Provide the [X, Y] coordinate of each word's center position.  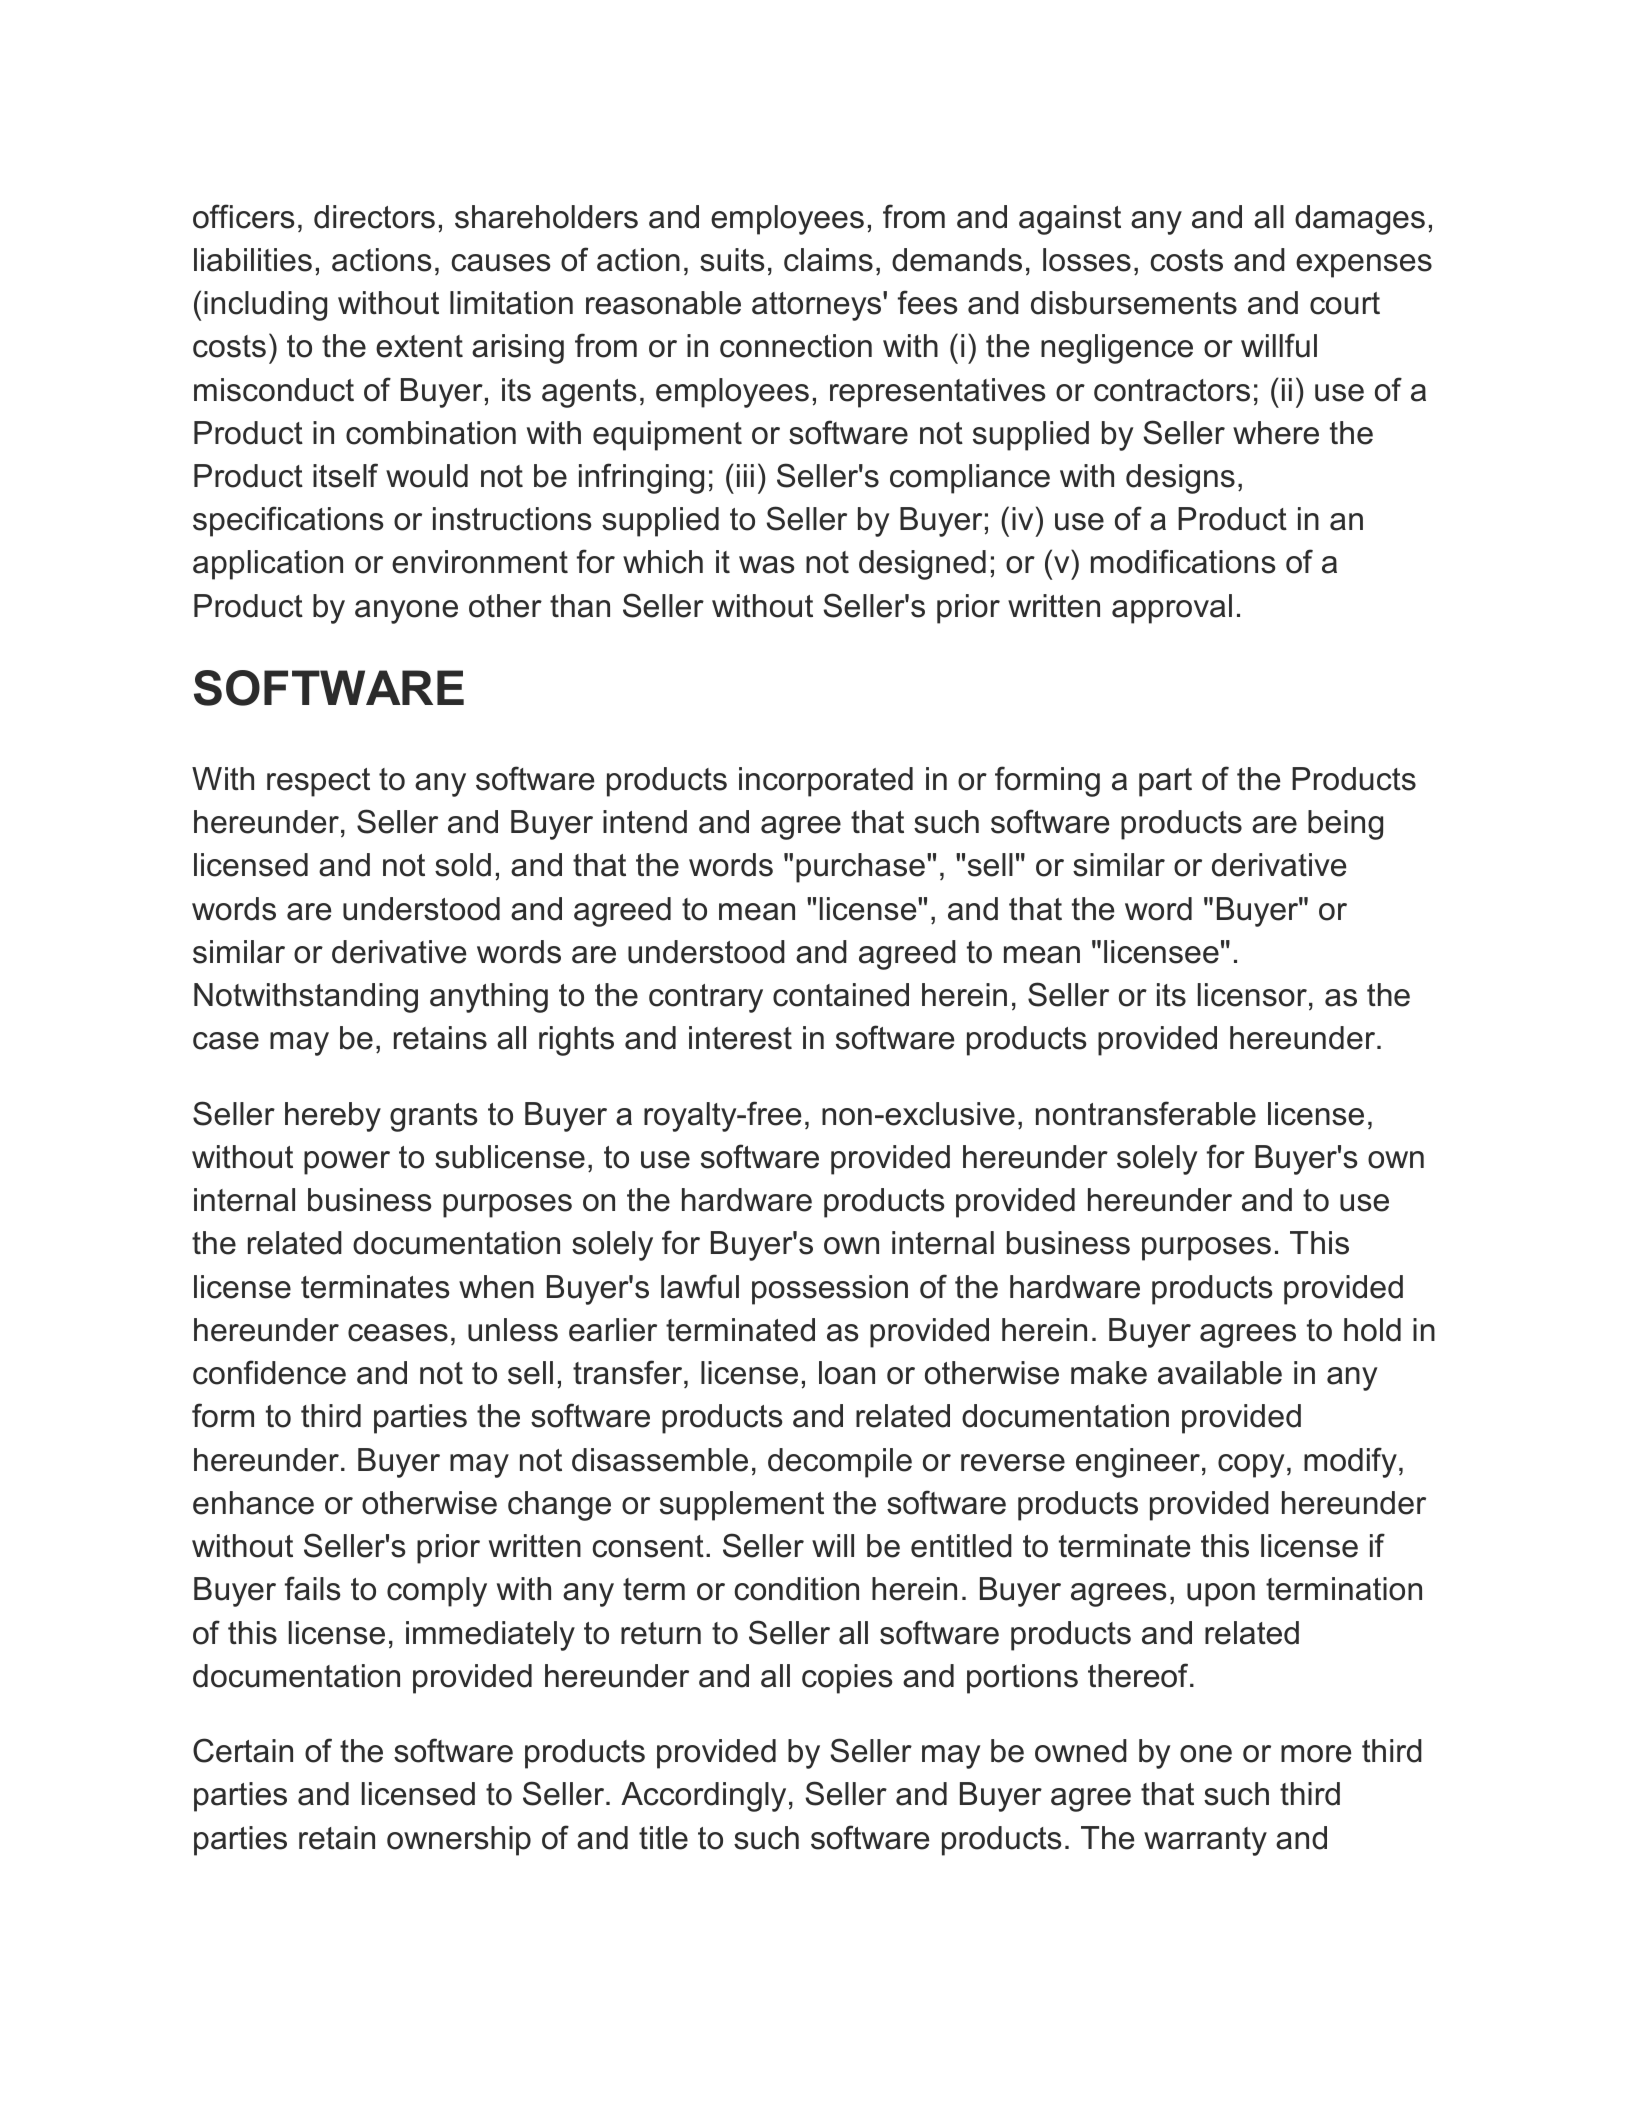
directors [374, 217]
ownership [459, 1841]
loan [847, 1373]
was [766, 565]
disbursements [1134, 303]
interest [740, 1038]
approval [1172, 609]
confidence [269, 1372]
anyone [406, 612]
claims [828, 260]
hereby [333, 1117]
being [1345, 825]
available [1220, 1373]
